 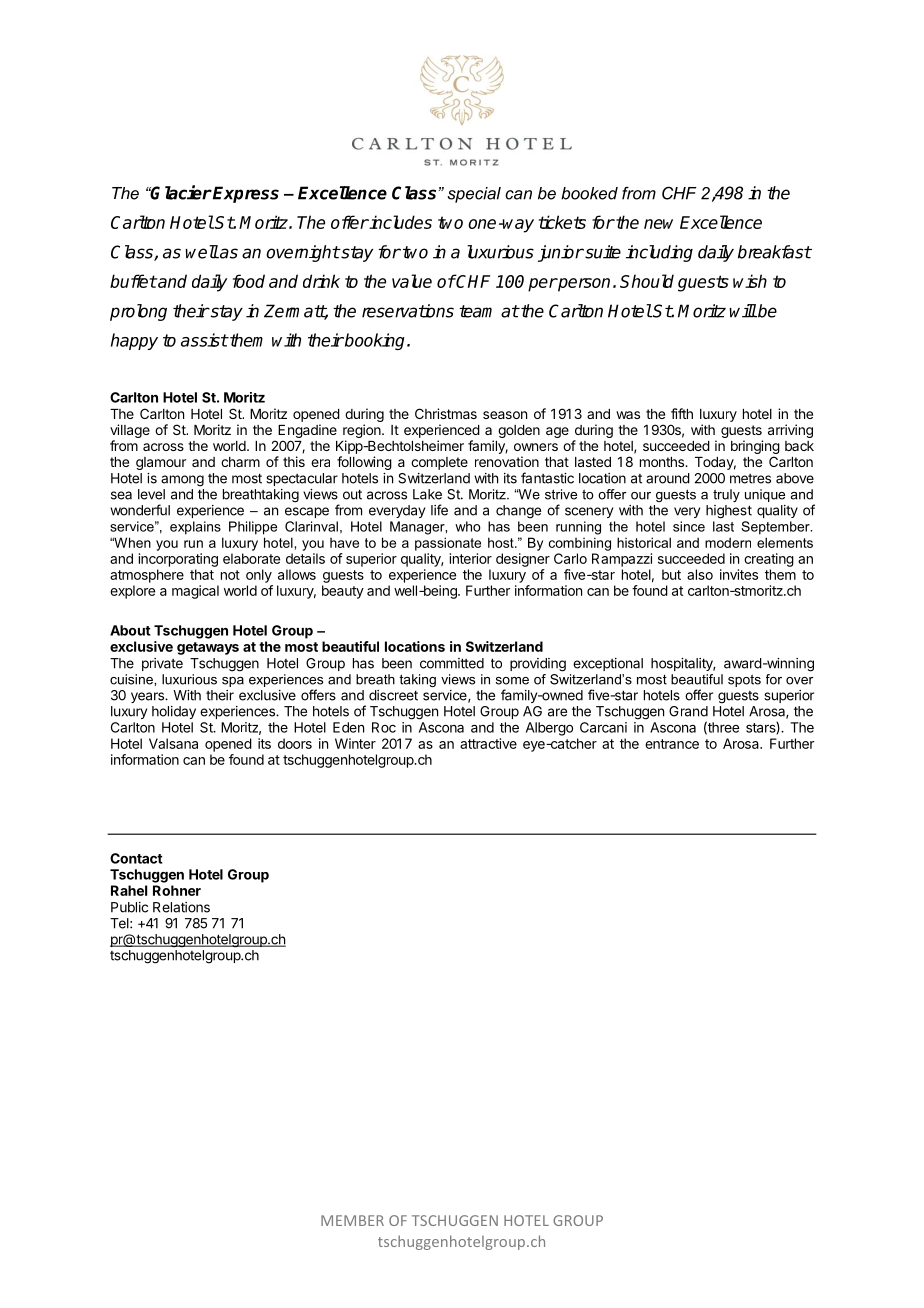 I want to click on Public, so click(x=129, y=907).
